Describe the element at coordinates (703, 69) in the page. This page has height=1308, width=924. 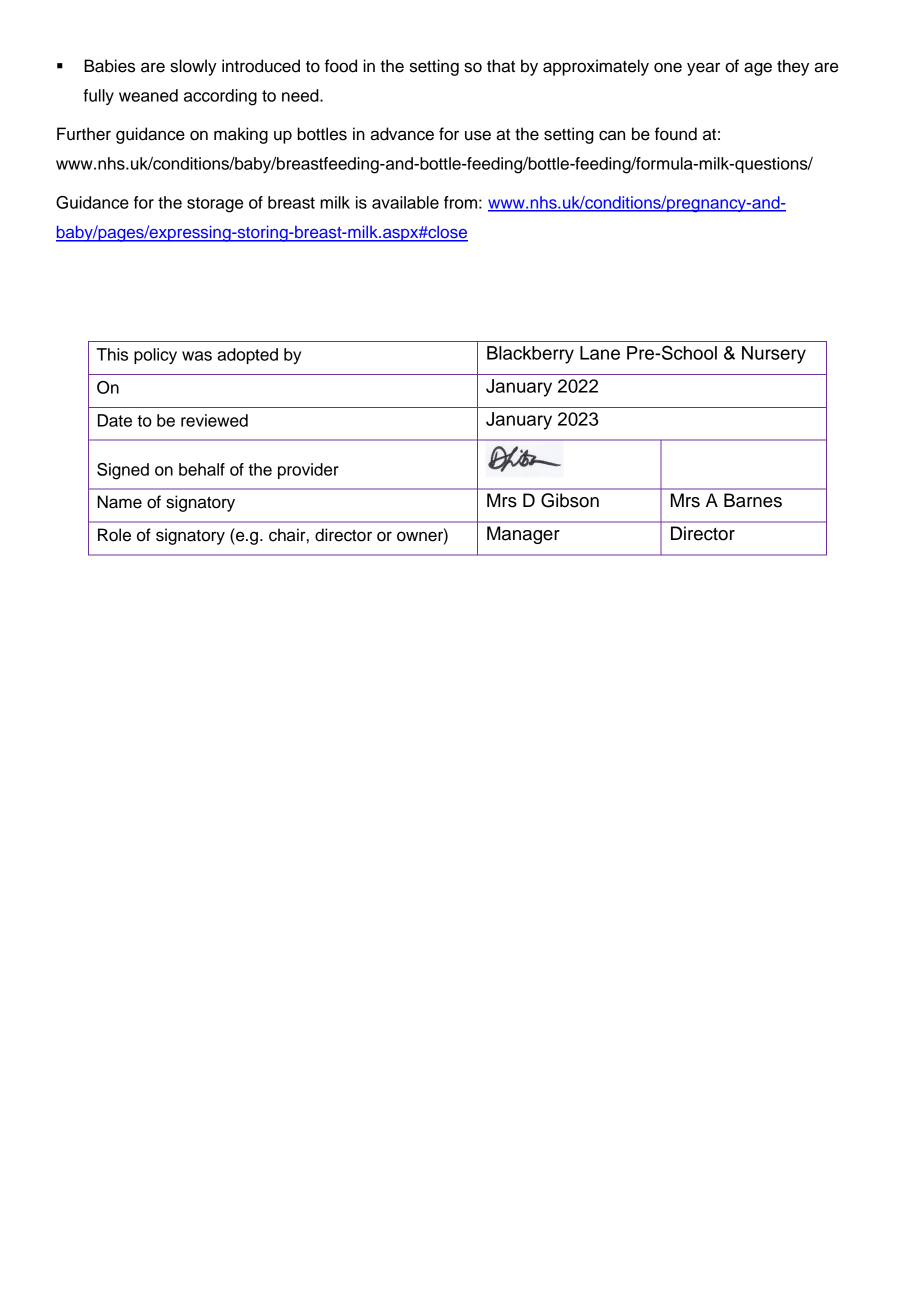
I see `year` at that location.
